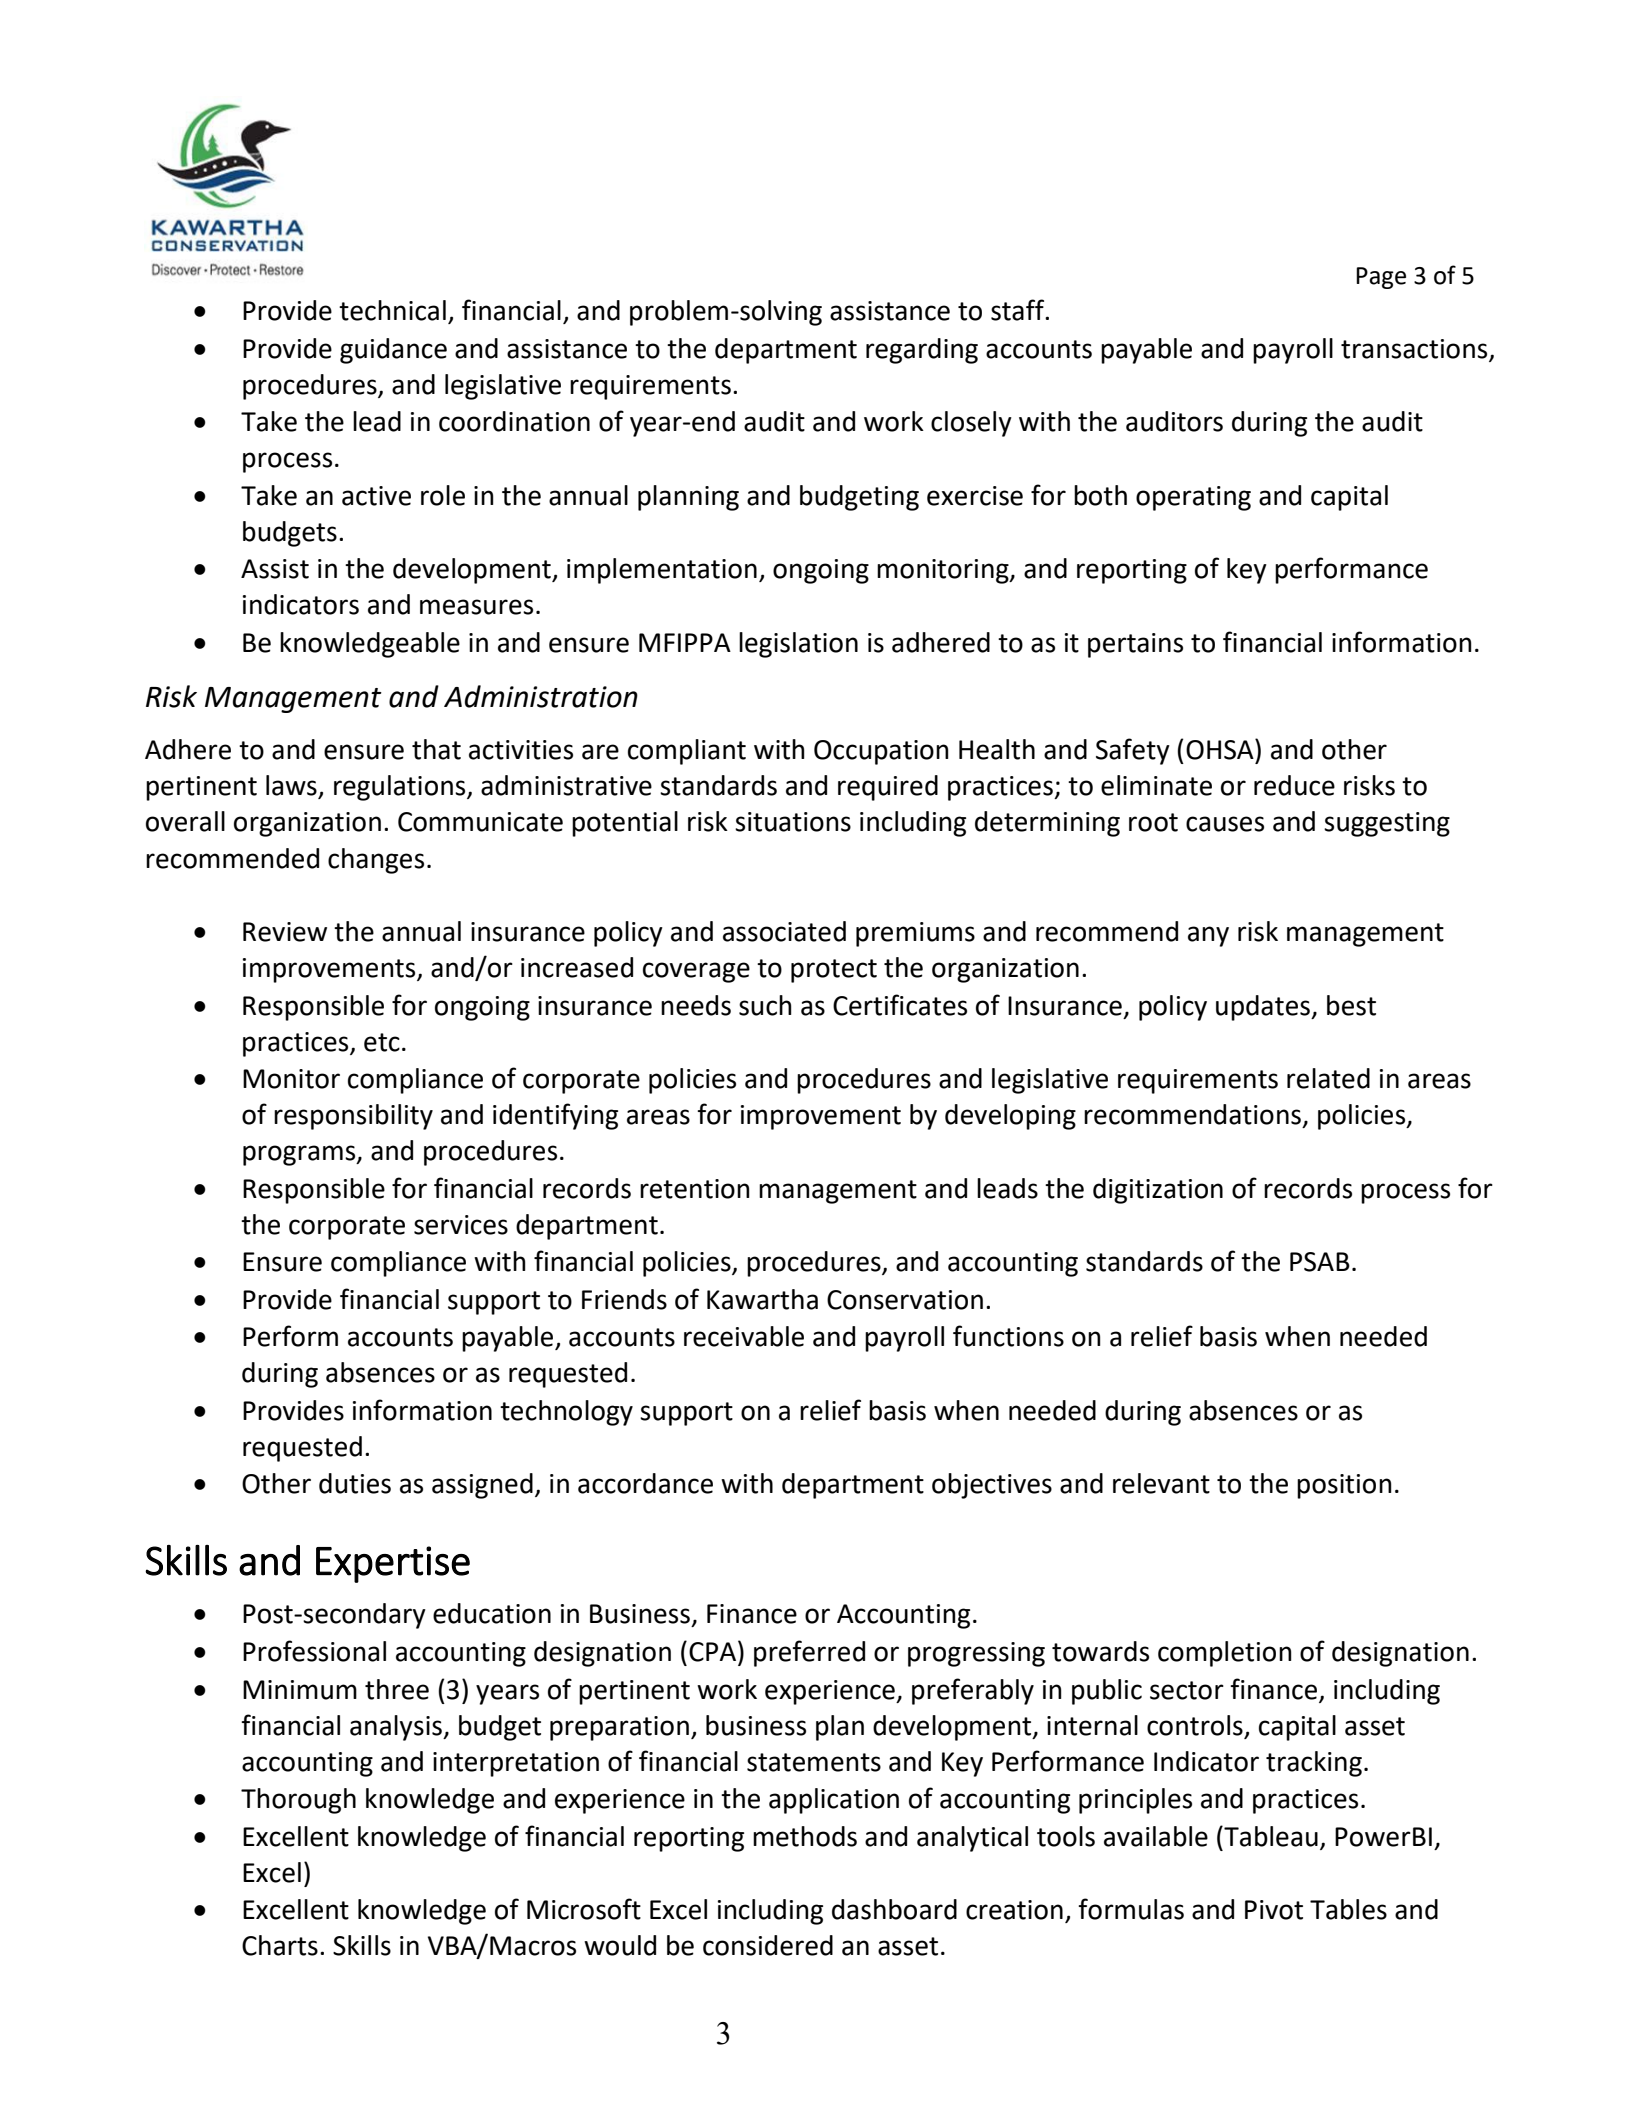  Describe the element at coordinates (922, 351) in the image. I see `regarding` at that location.
